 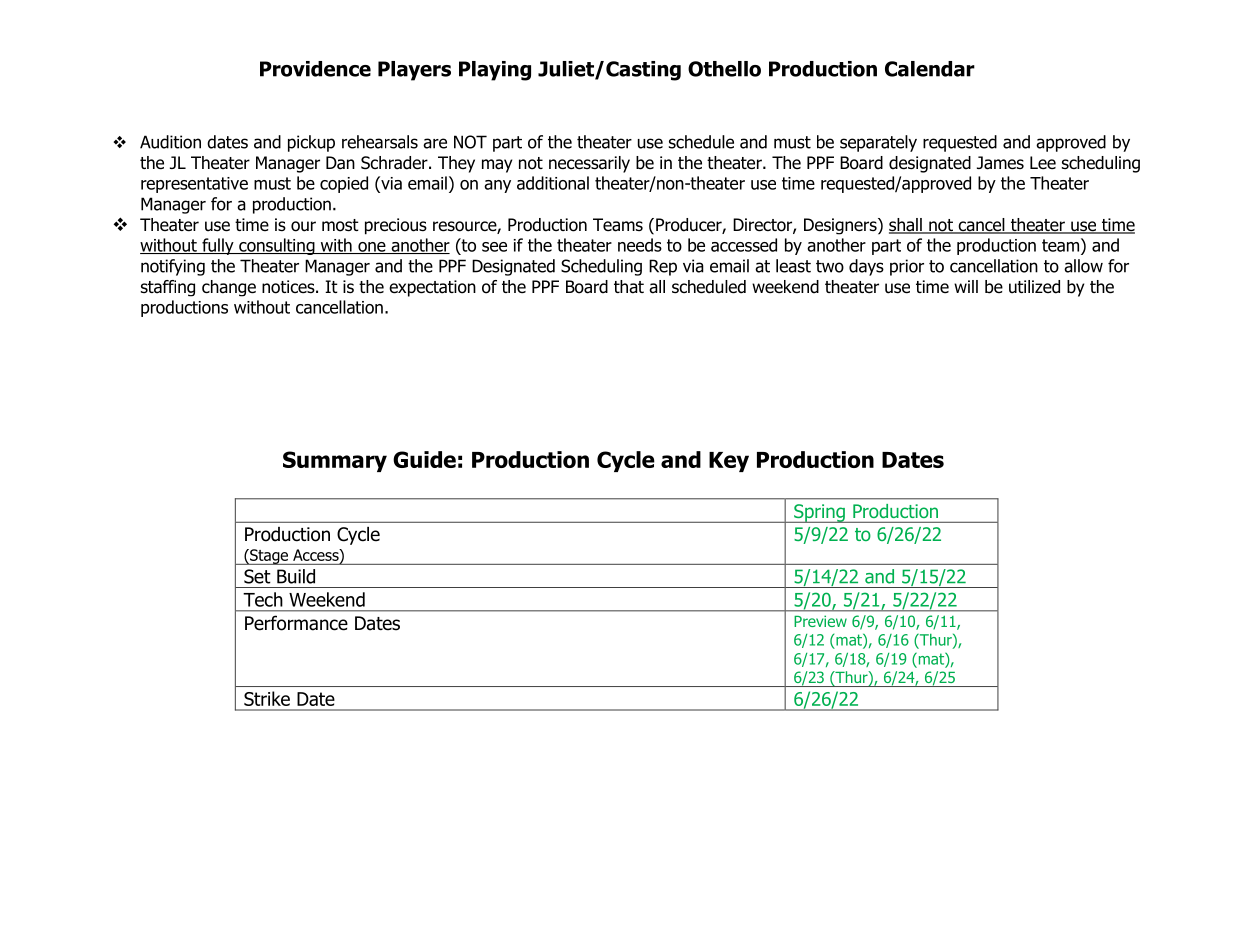 I want to click on Performance, so click(x=296, y=623).
